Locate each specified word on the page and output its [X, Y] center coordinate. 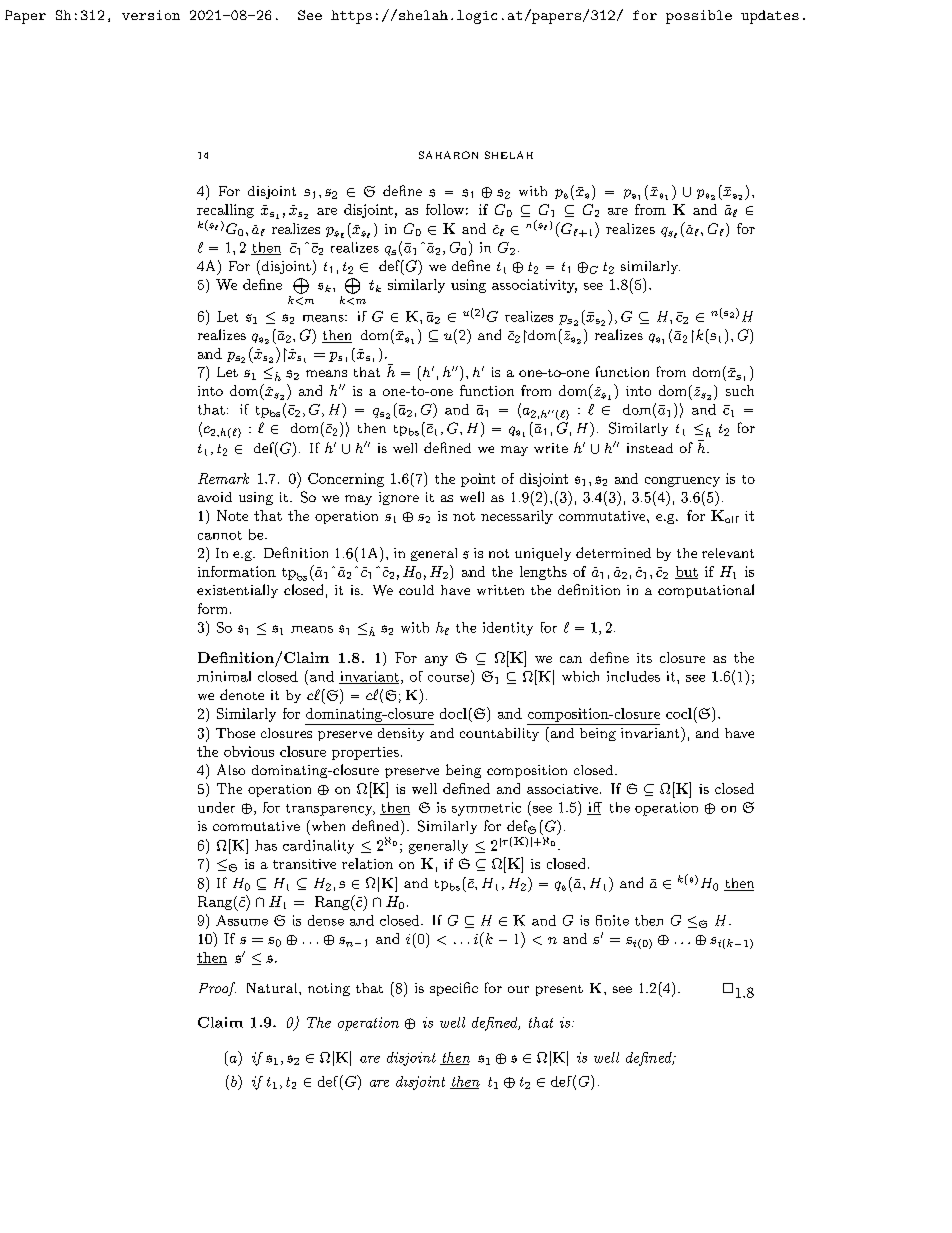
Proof [217, 989]
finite [612, 920]
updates [770, 17]
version [151, 15]
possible [699, 17]
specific [454, 989]
